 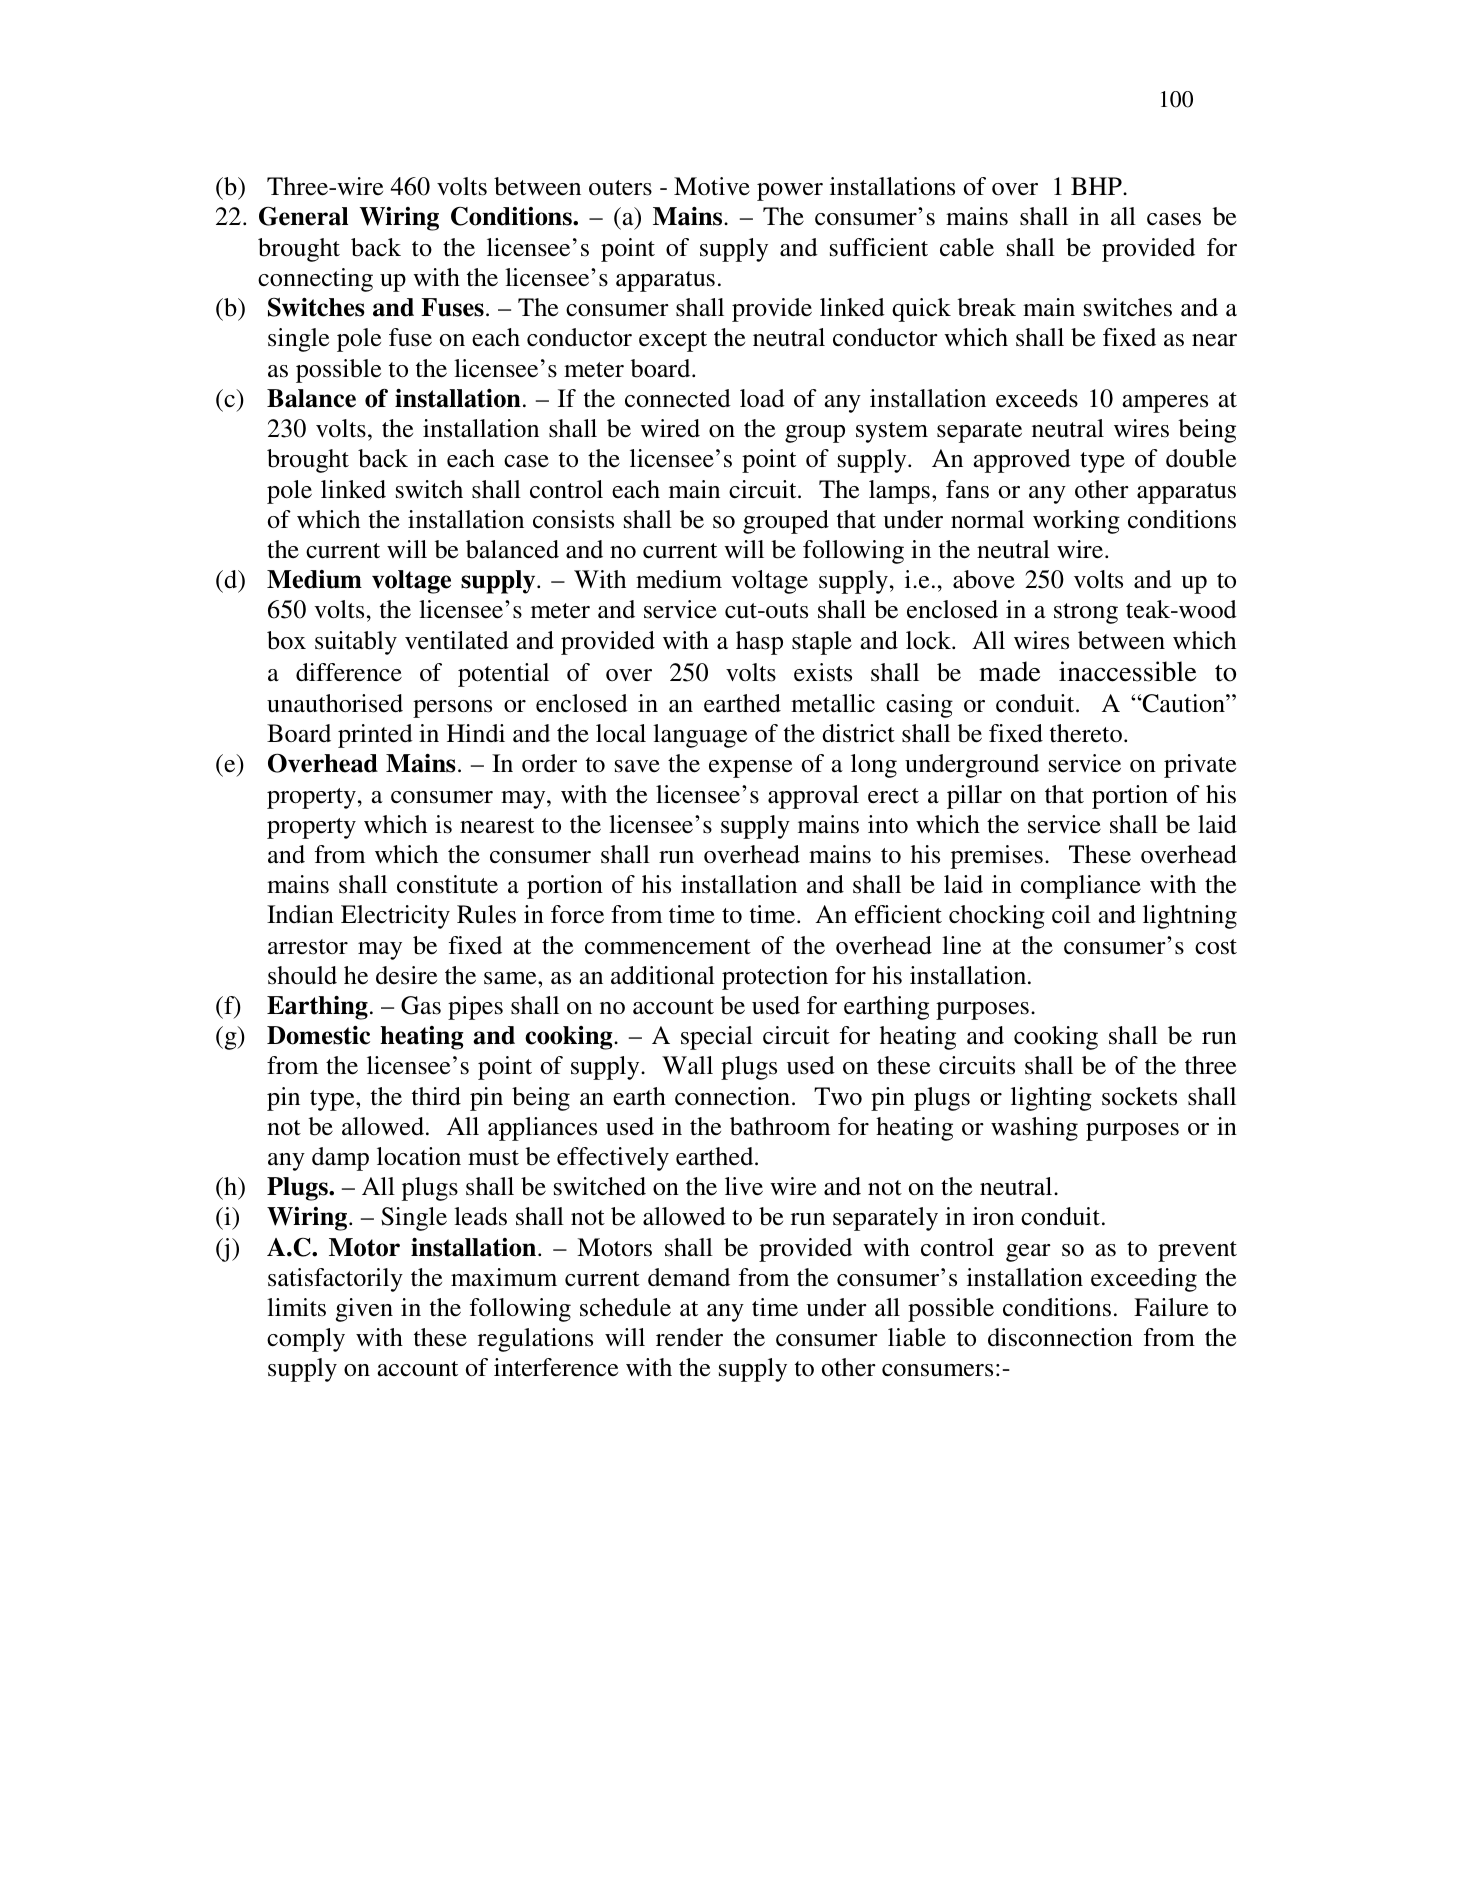 I want to click on coil, so click(x=1071, y=914).
